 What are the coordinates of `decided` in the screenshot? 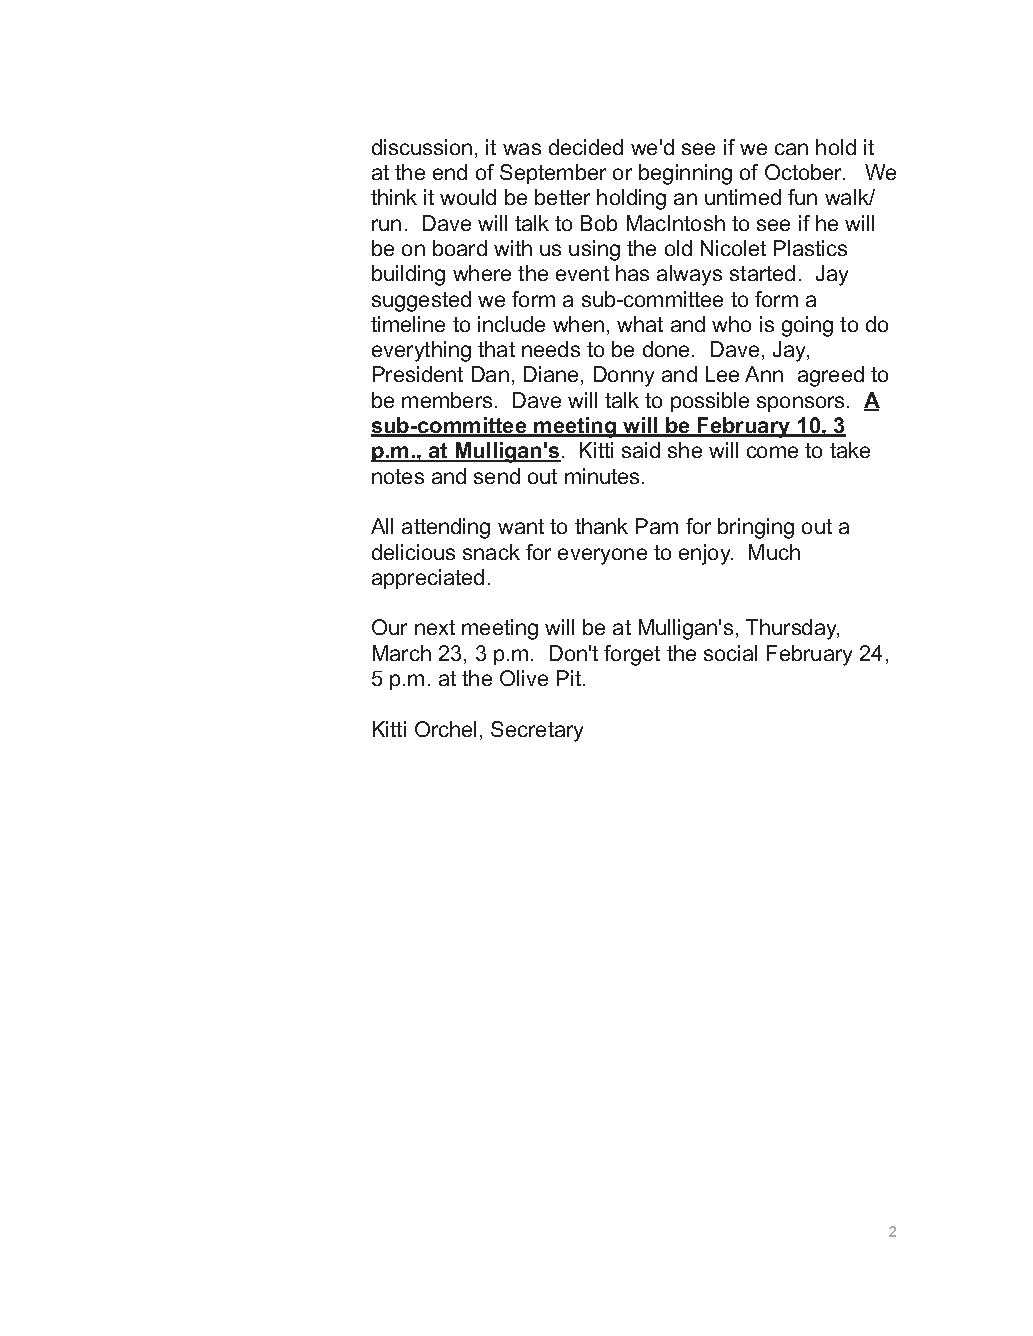 It's located at (586, 147).
